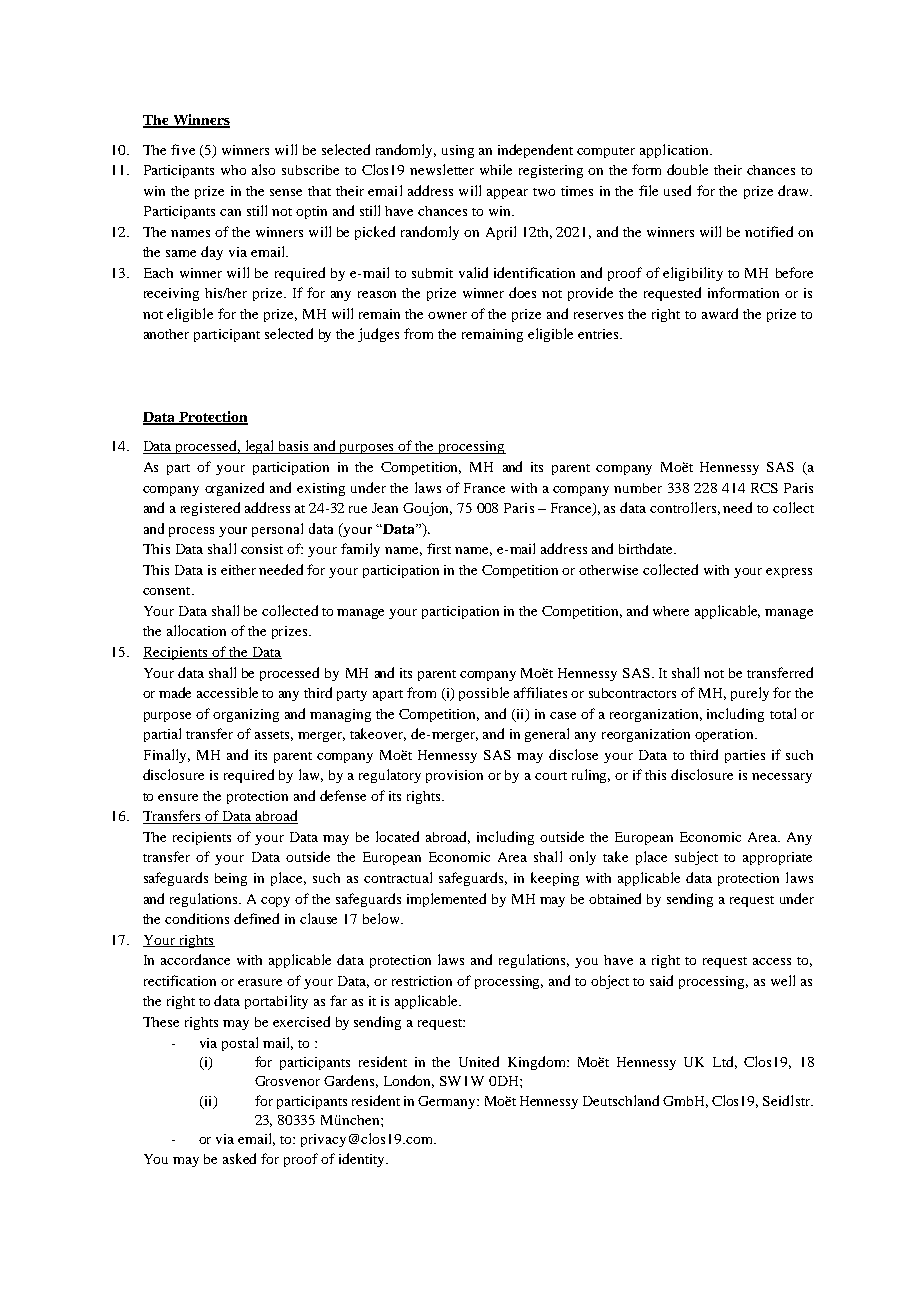 Image resolution: width=924 pixels, height=1308 pixels. What do you see at coordinates (233, 170) in the document?
I see `who` at bounding box center [233, 170].
